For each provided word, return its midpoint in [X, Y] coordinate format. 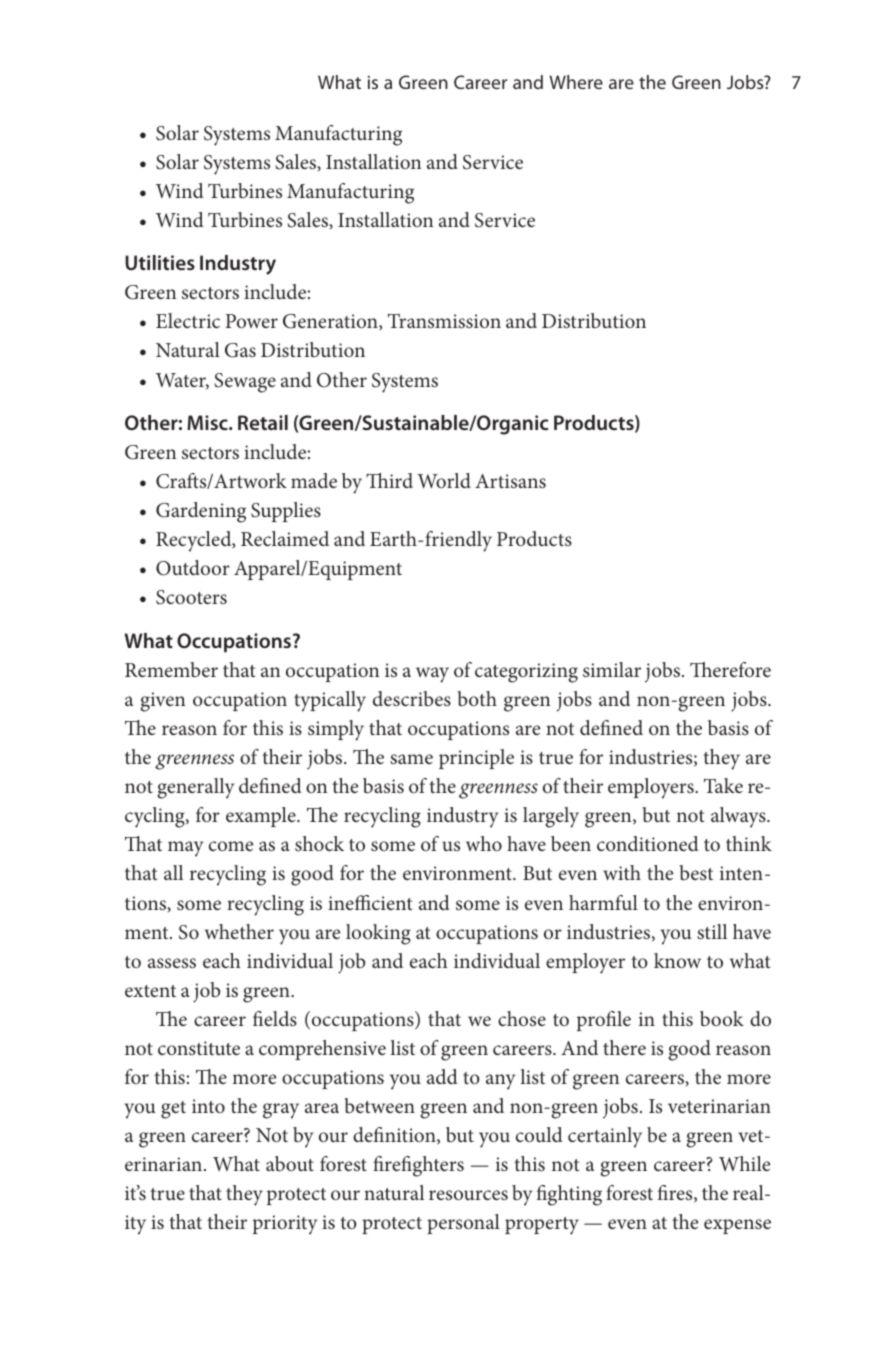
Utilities [160, 262]
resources [468, 1195]
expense [737, 1226]
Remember [171, 669]
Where [576, 82]
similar [612, 669]
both [477, 698]
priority [285, 1225]
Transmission [444, 320]
